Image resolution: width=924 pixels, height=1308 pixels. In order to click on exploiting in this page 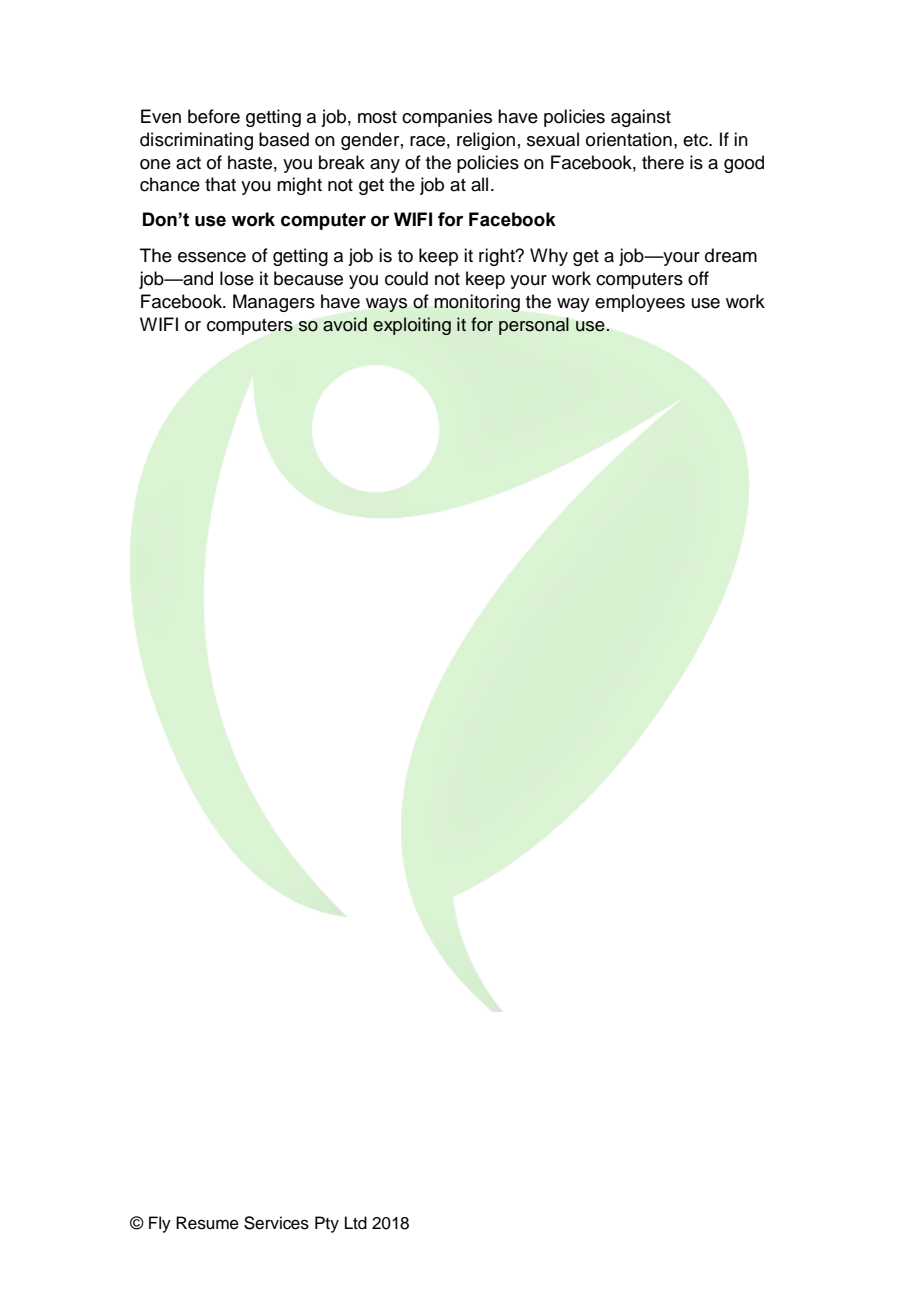, I will do `click(412, 326)`.
